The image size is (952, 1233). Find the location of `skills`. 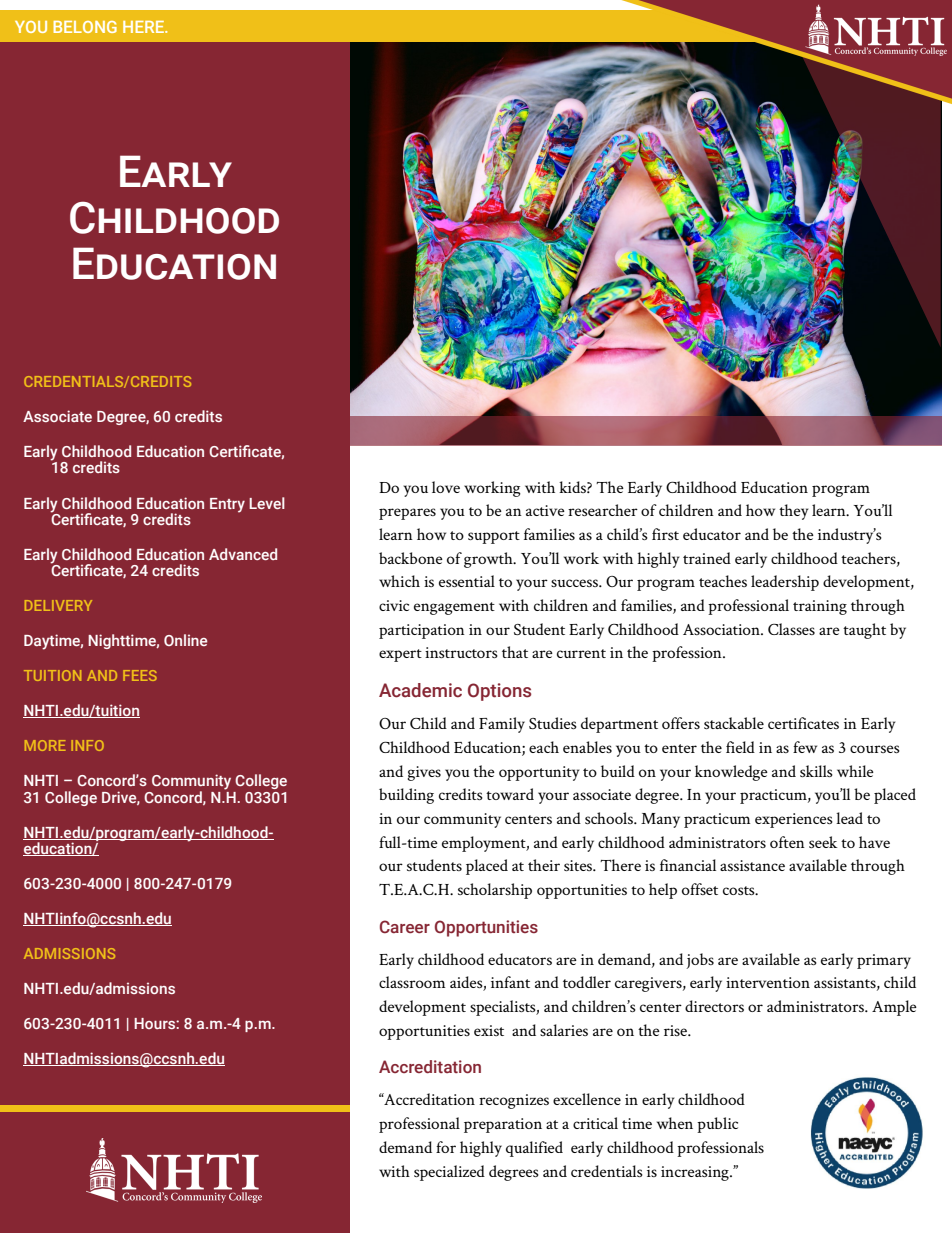

skills is located at coordinates (816, 771).
